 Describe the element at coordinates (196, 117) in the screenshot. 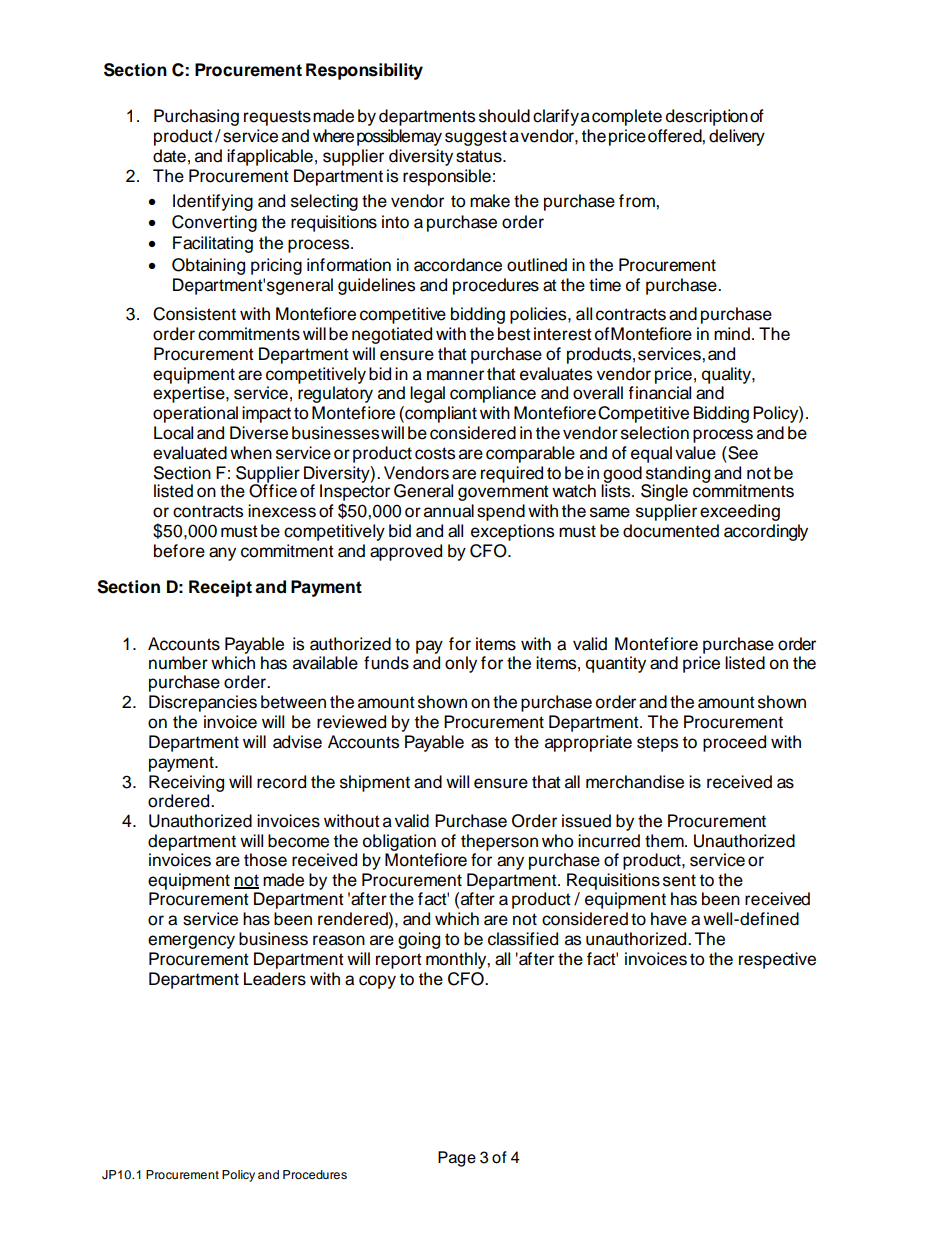

I see `Purchasing` at that location.
